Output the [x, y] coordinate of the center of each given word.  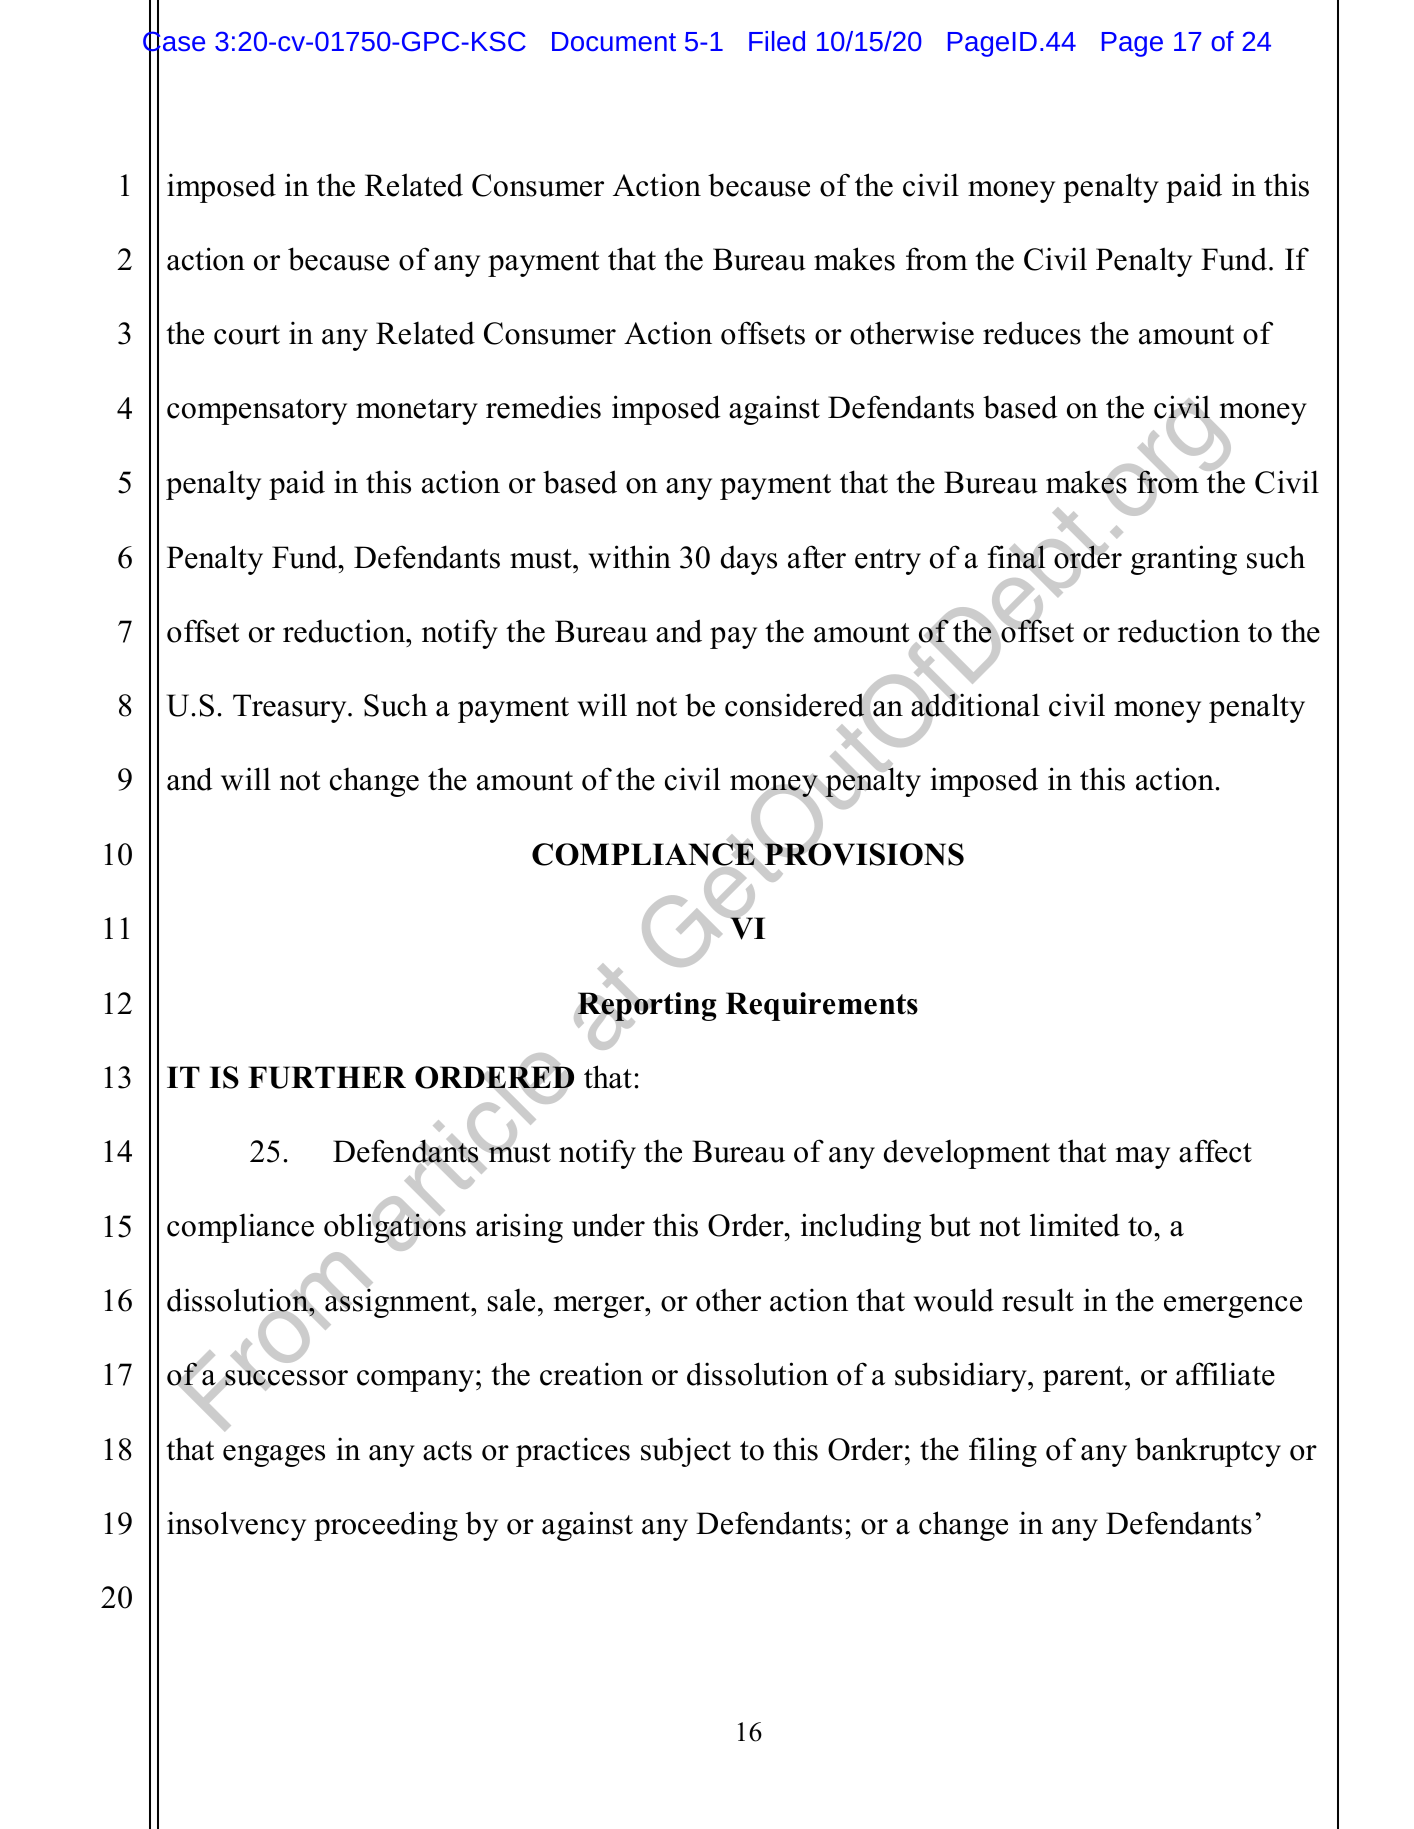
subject [686, 1452]
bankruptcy [1208, 1452]
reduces [1032, 333]
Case [174, 42]
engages [274, 1456]
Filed [777, 41]
